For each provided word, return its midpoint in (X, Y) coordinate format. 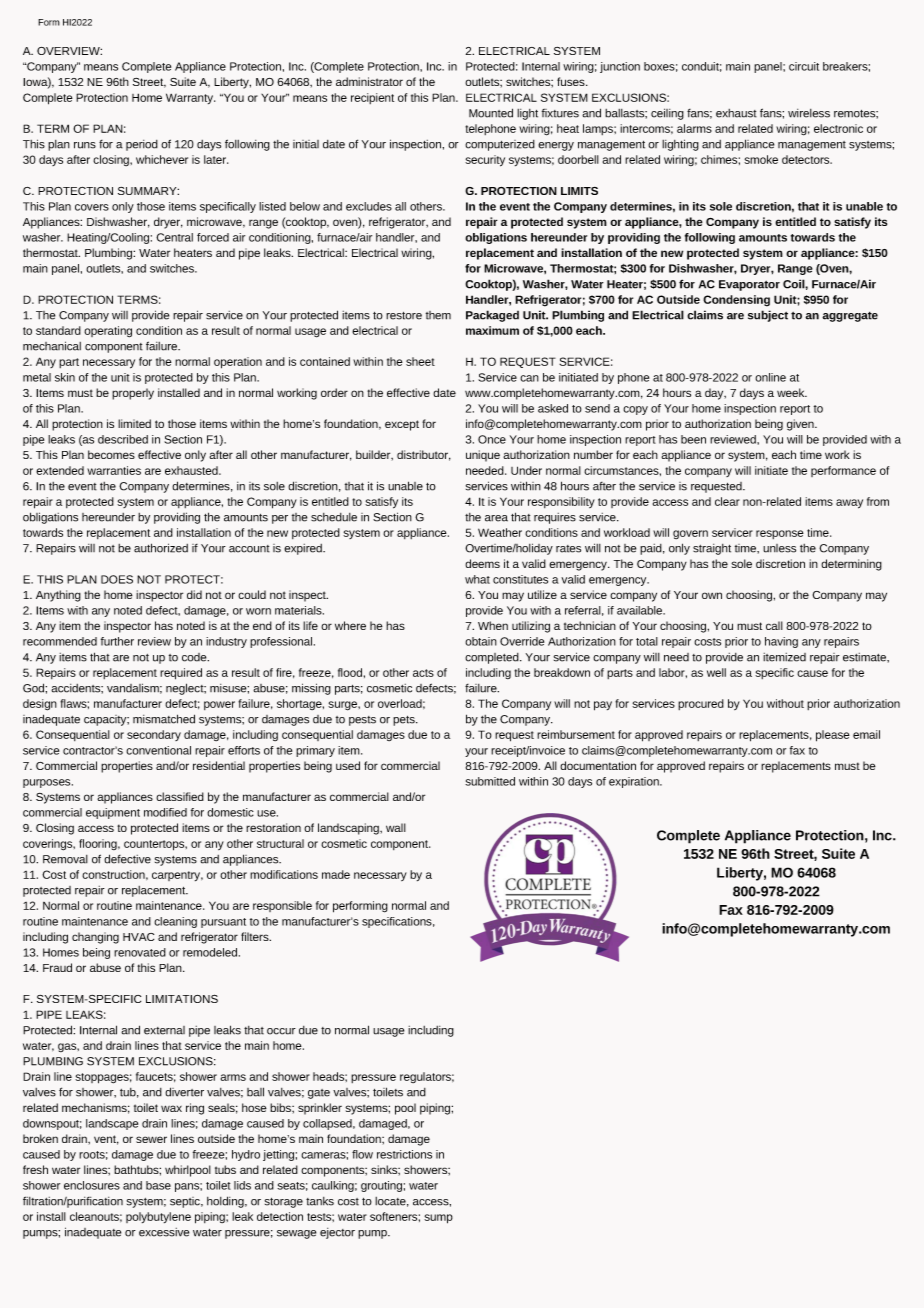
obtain (481, 641)
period (142, 145)
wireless (809, 113)
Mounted (491, 113)
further (117, 641)
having (781, 642)
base (158, 1185)
